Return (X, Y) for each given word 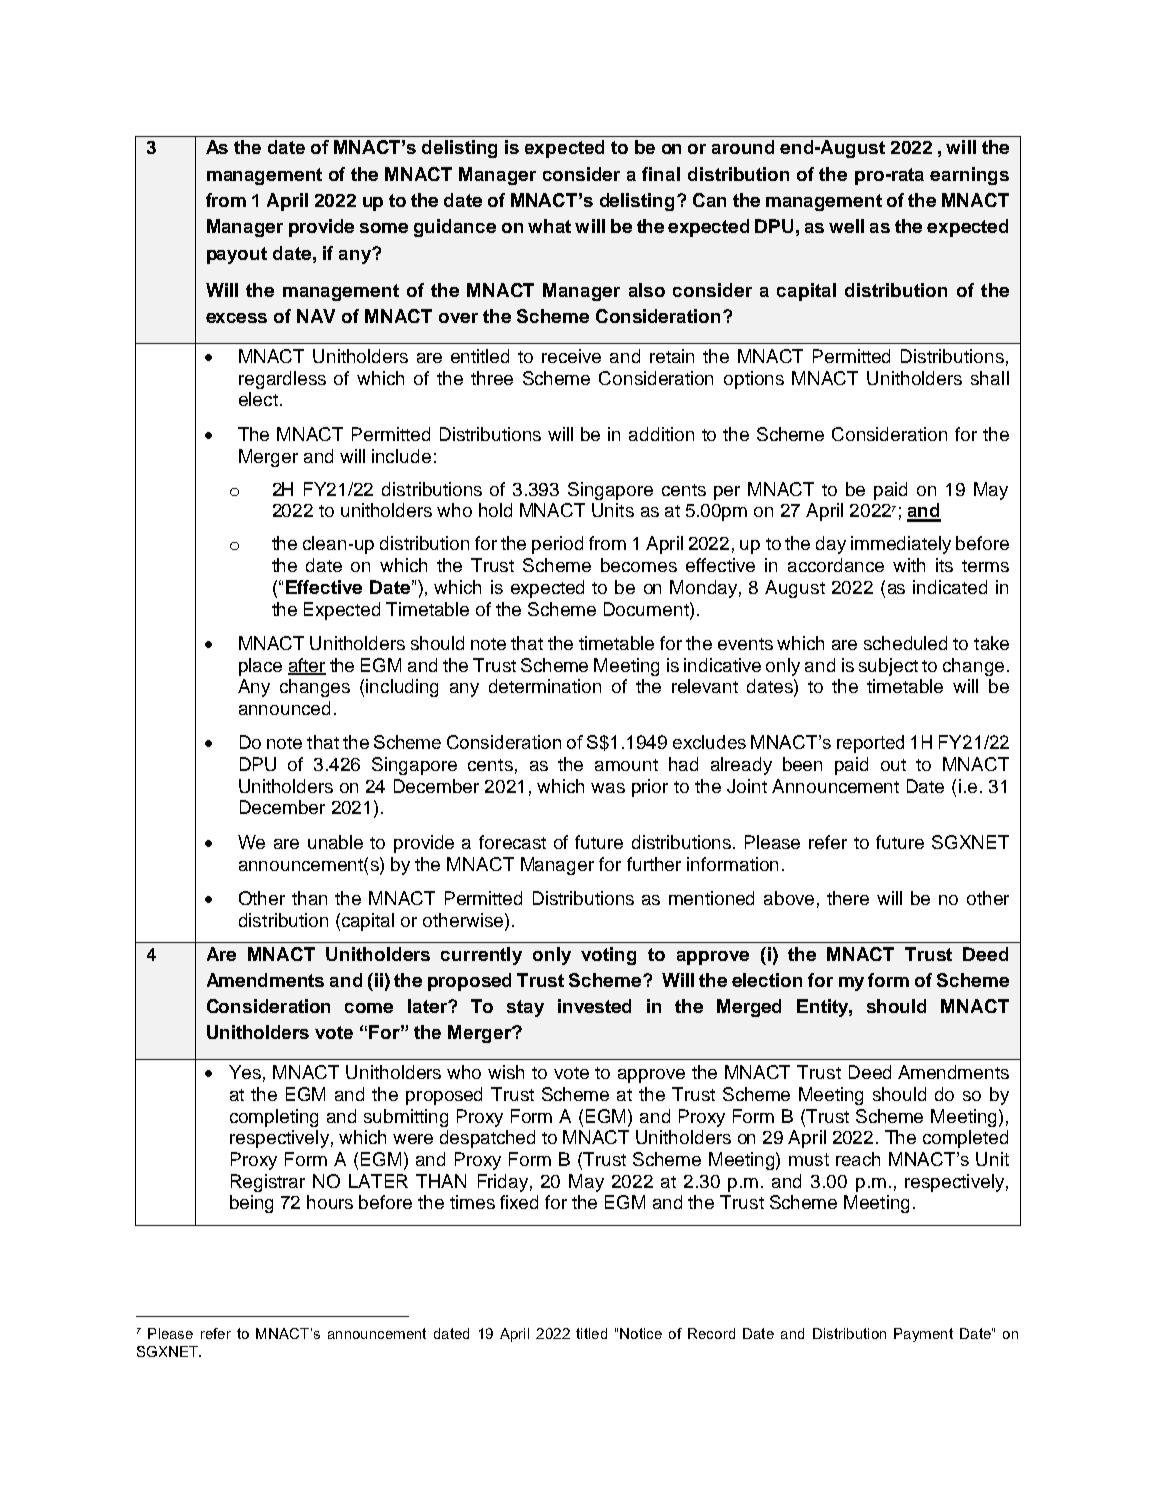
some (384, 228)
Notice (641, 1333)
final (661, 174)
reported (870, 744)
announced (284, 708)
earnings (969, 176)
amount (626, 765)
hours (330, 1202)
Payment (923, 1335)
